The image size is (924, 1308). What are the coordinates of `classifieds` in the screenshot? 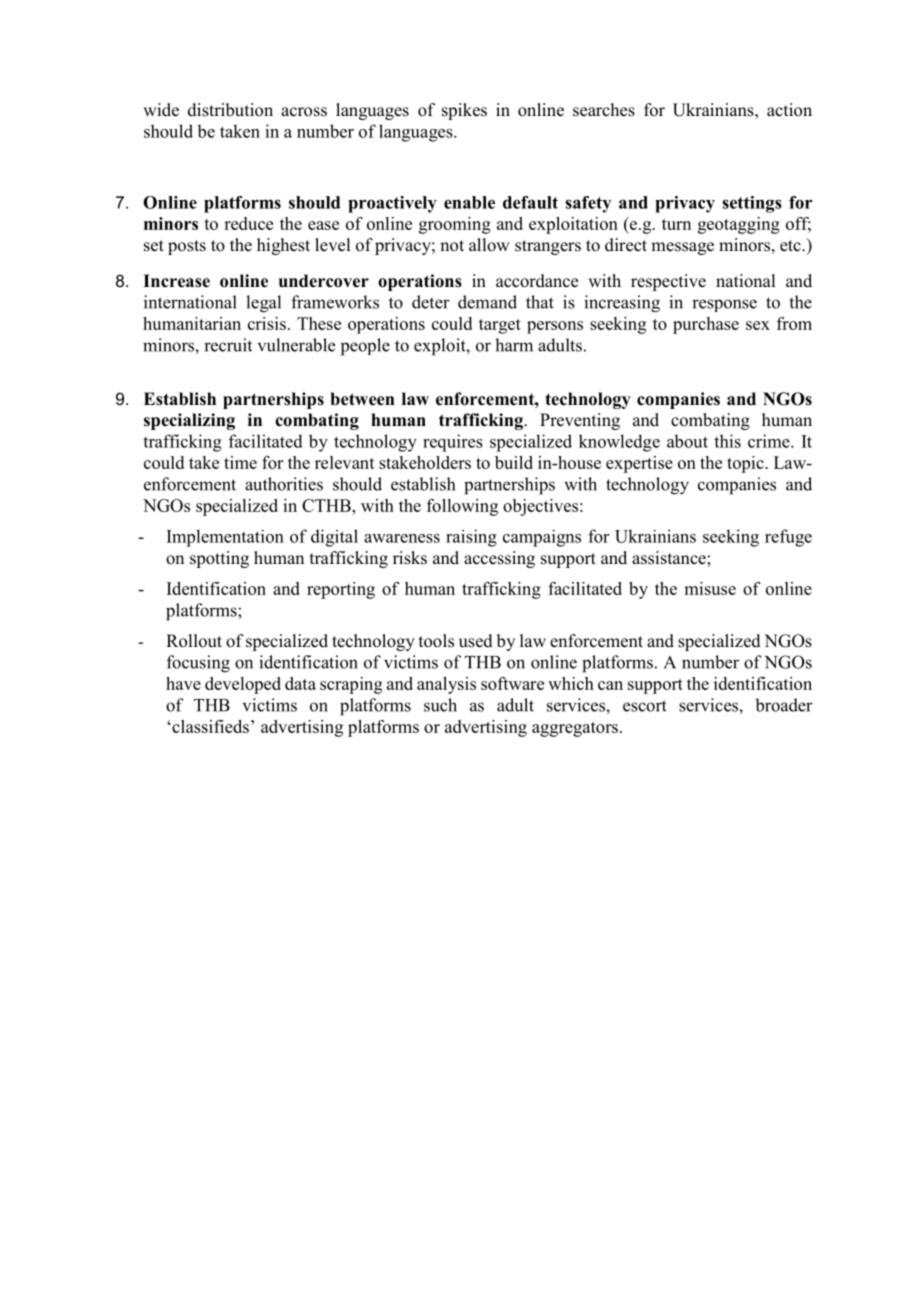 It's located at (209, 726).
